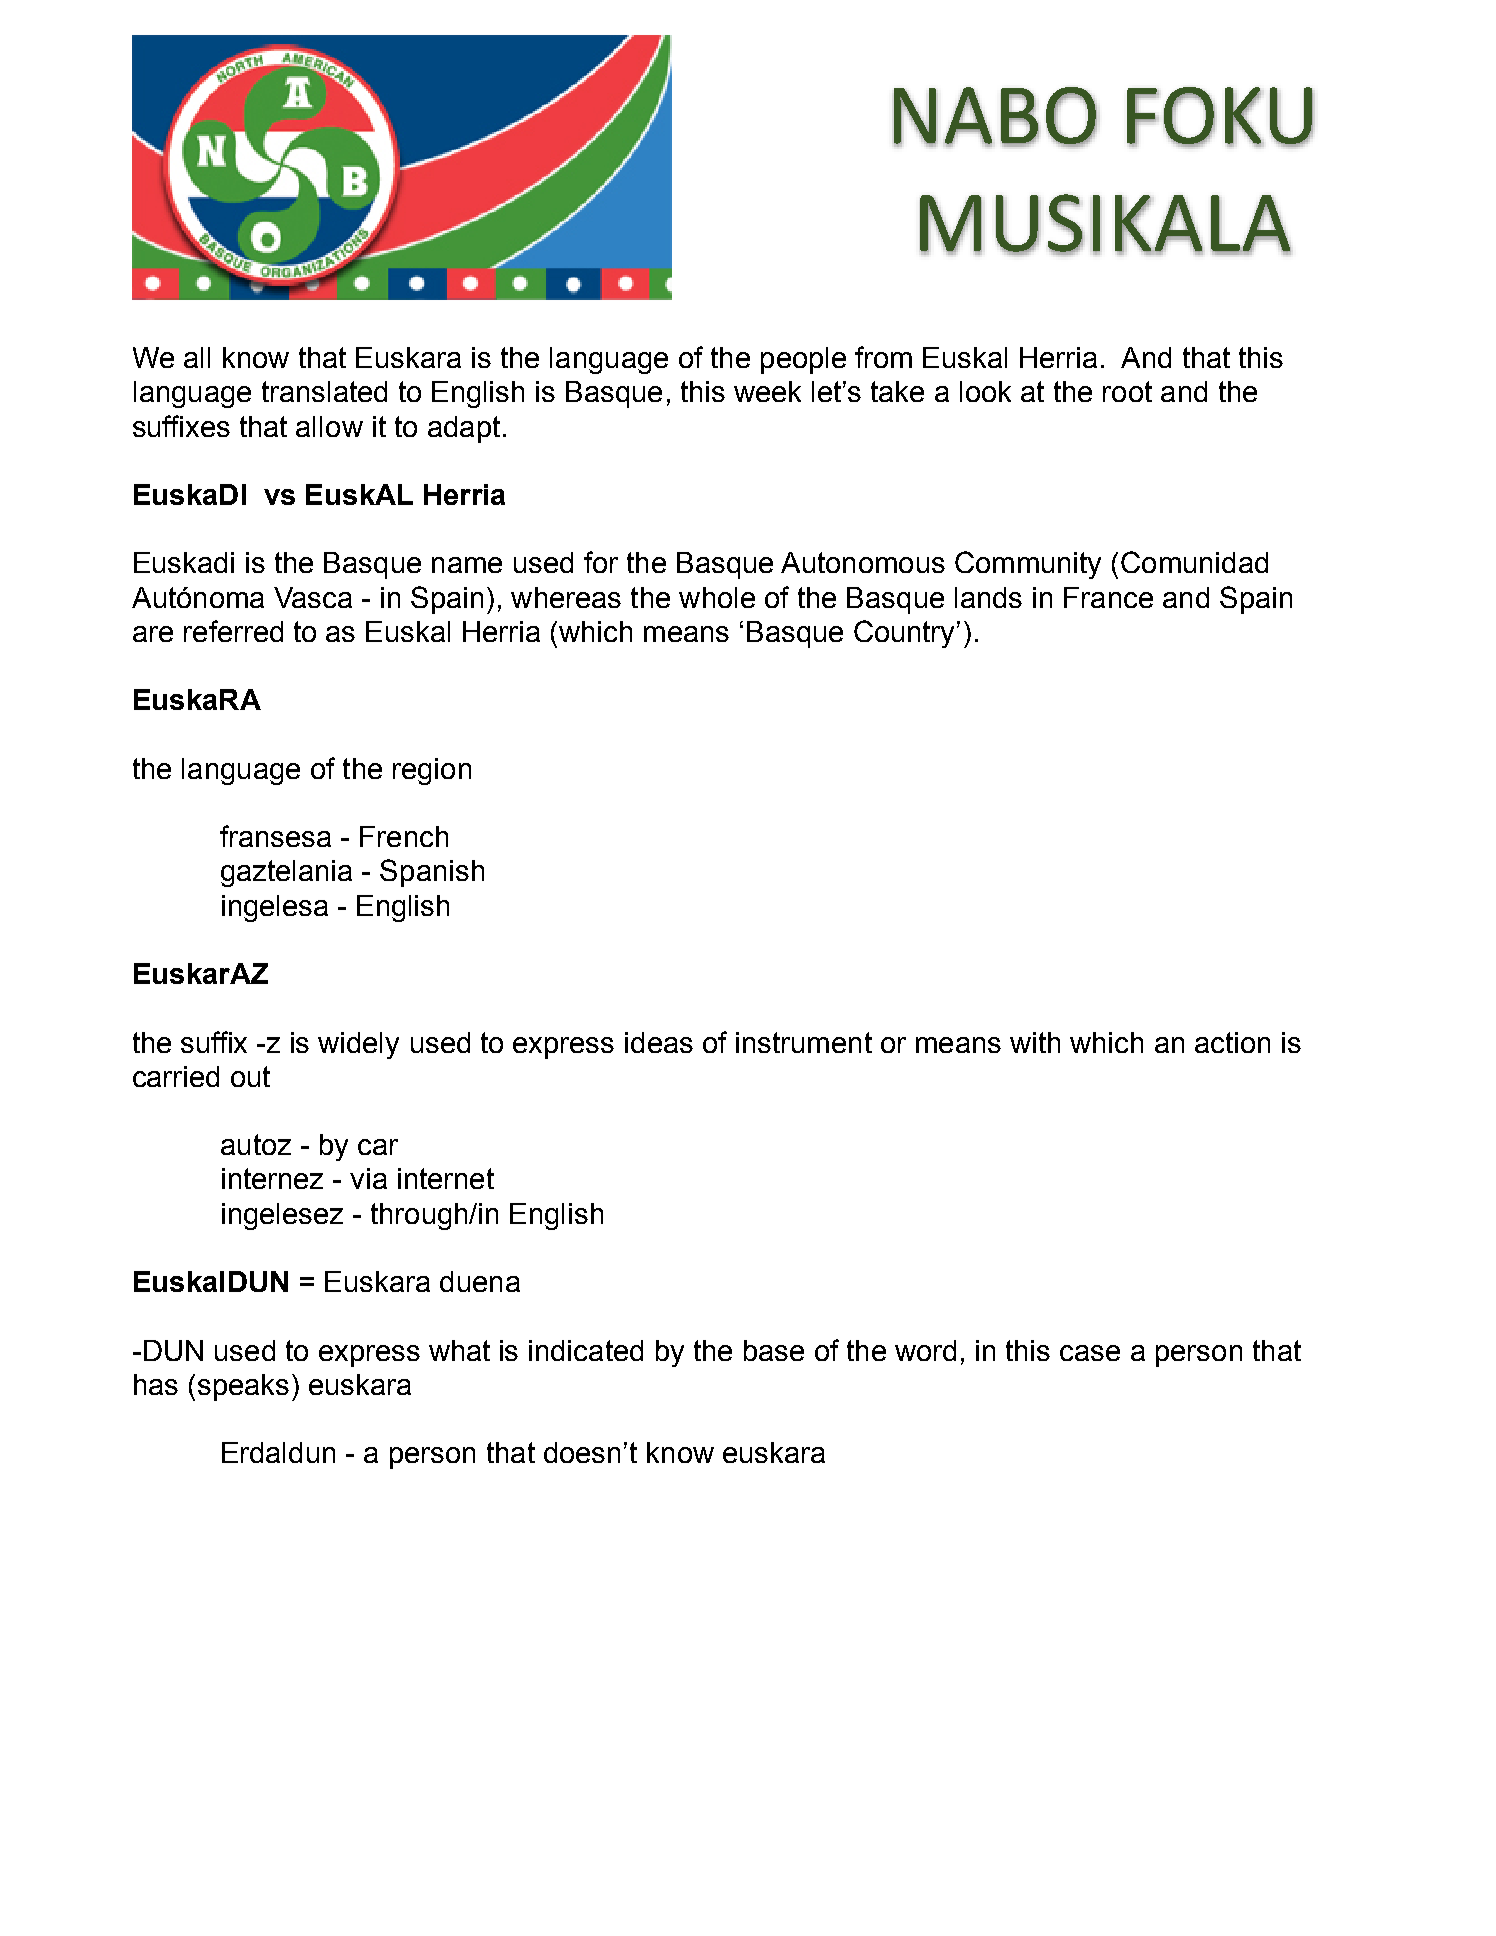 This page has height=1936, width=1496. I want to click on week, so click(767, 391).
